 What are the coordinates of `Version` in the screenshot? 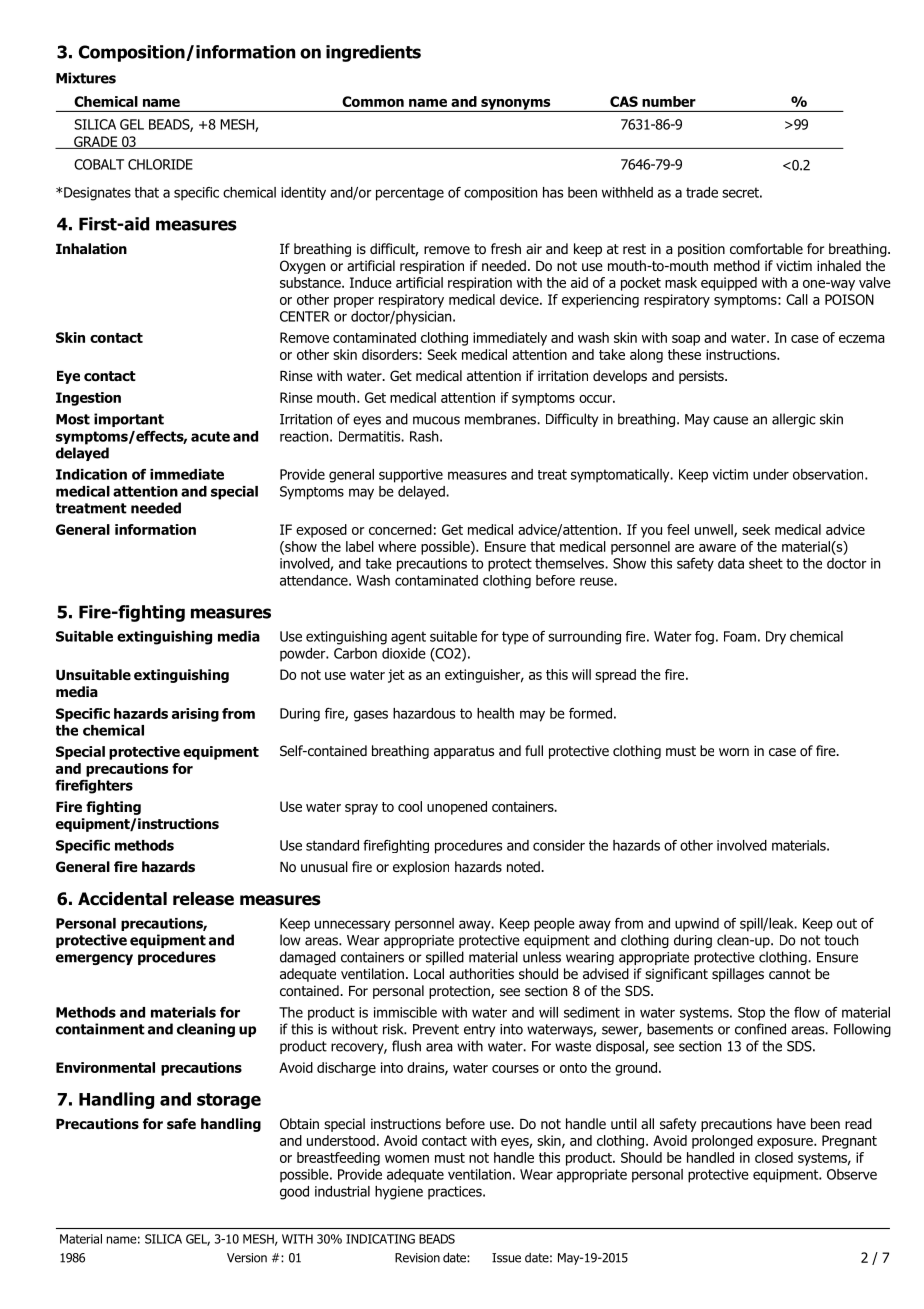 It's located at (247, 1258).
